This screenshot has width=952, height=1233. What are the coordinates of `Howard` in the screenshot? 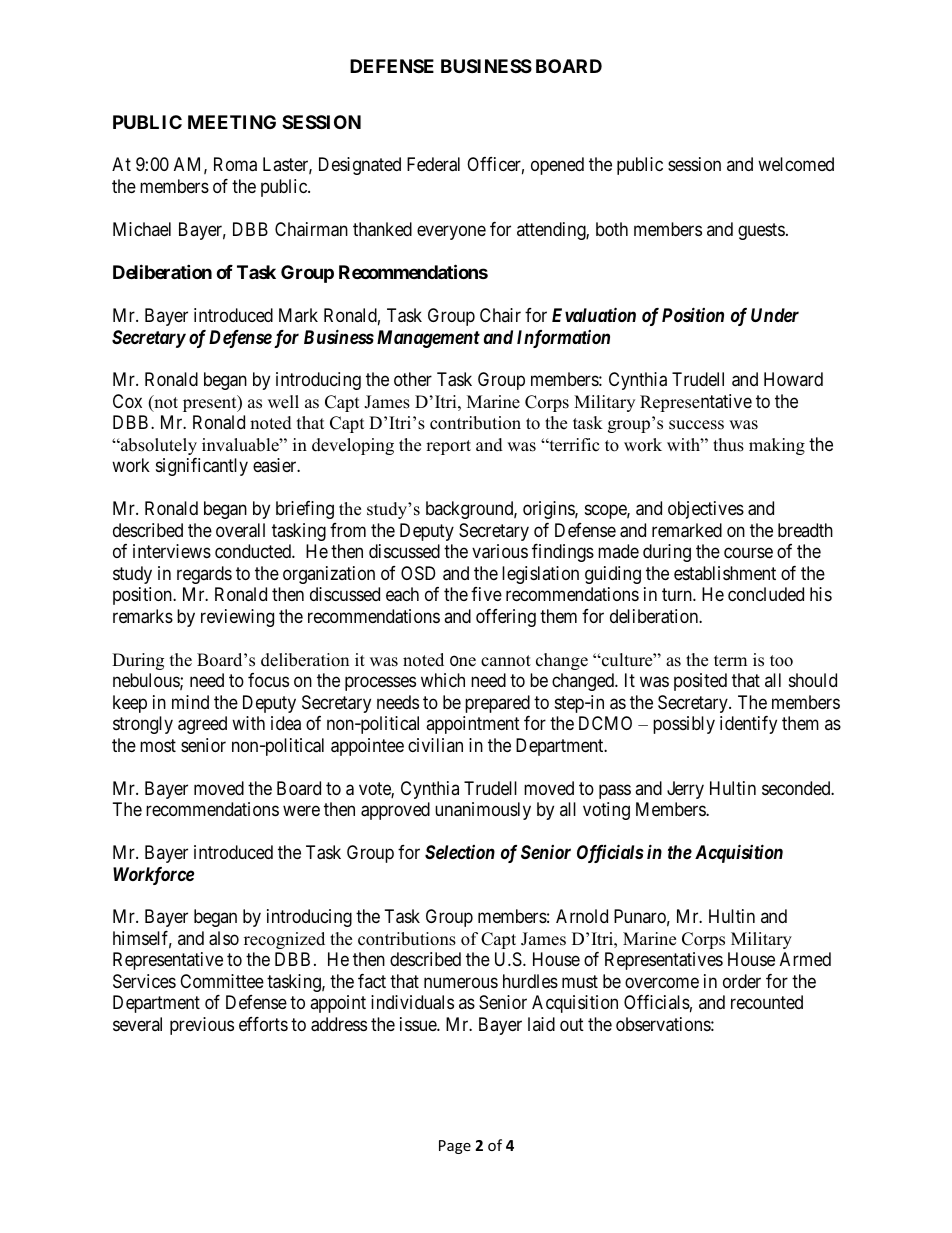 It's located at (793, 379).
